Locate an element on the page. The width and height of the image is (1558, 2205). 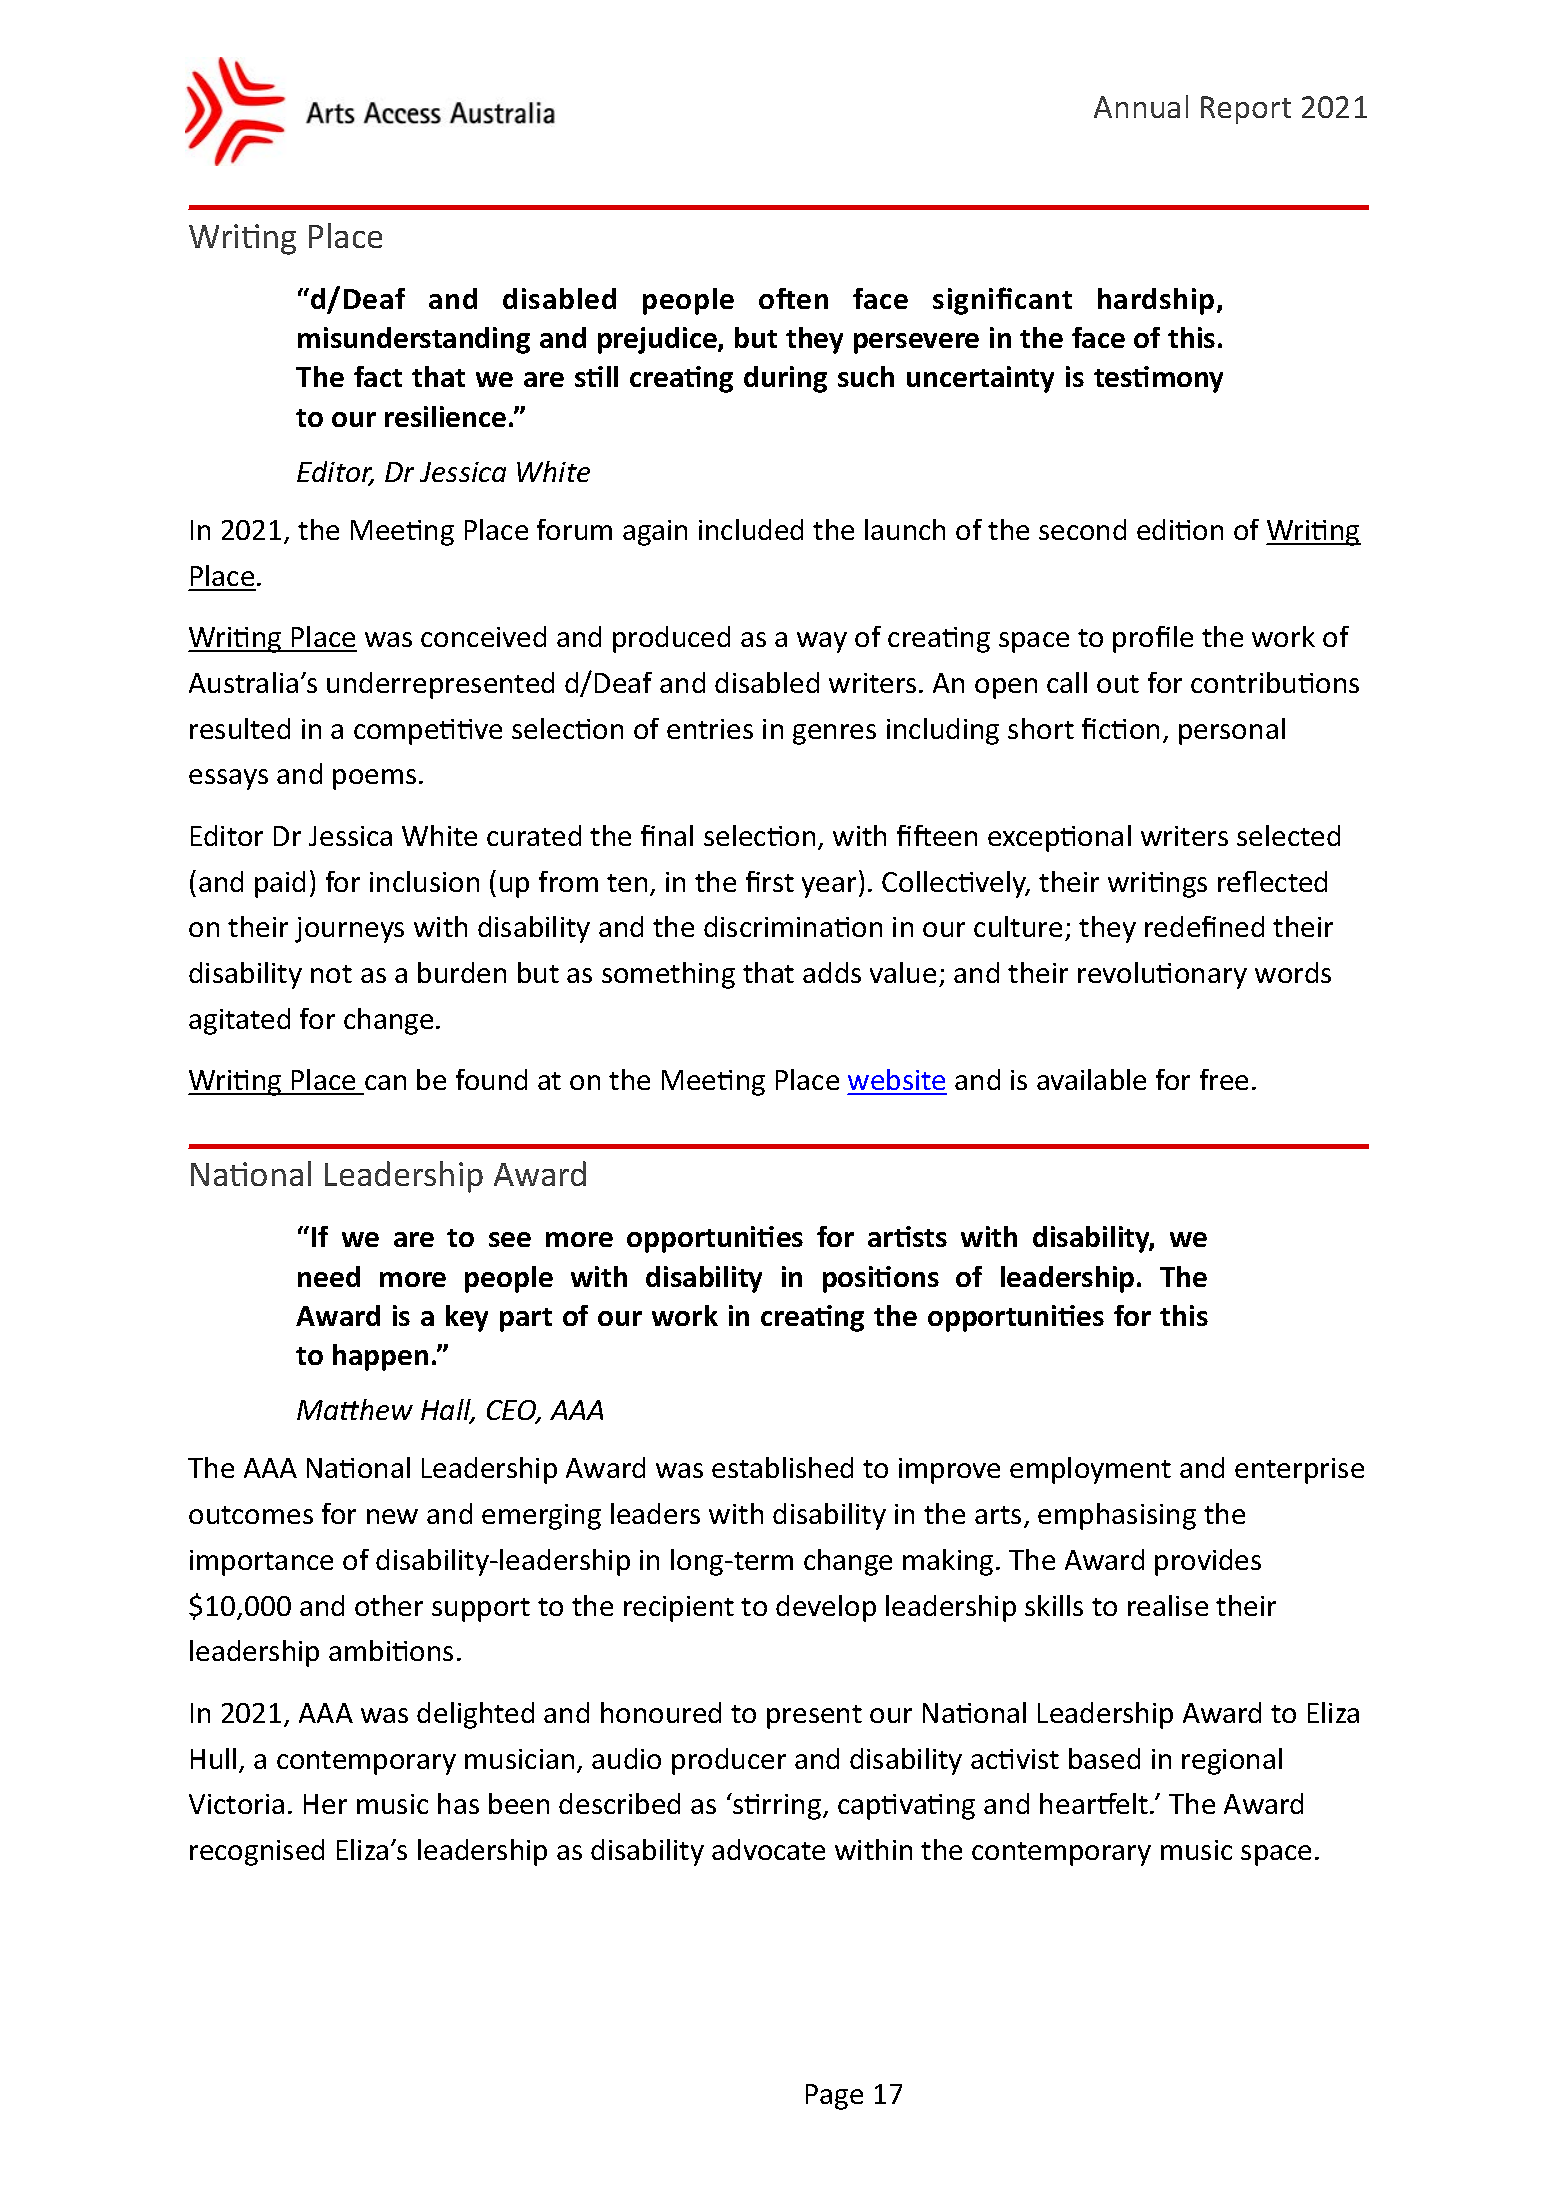
Annual is located at coordinates (1141, 106).
